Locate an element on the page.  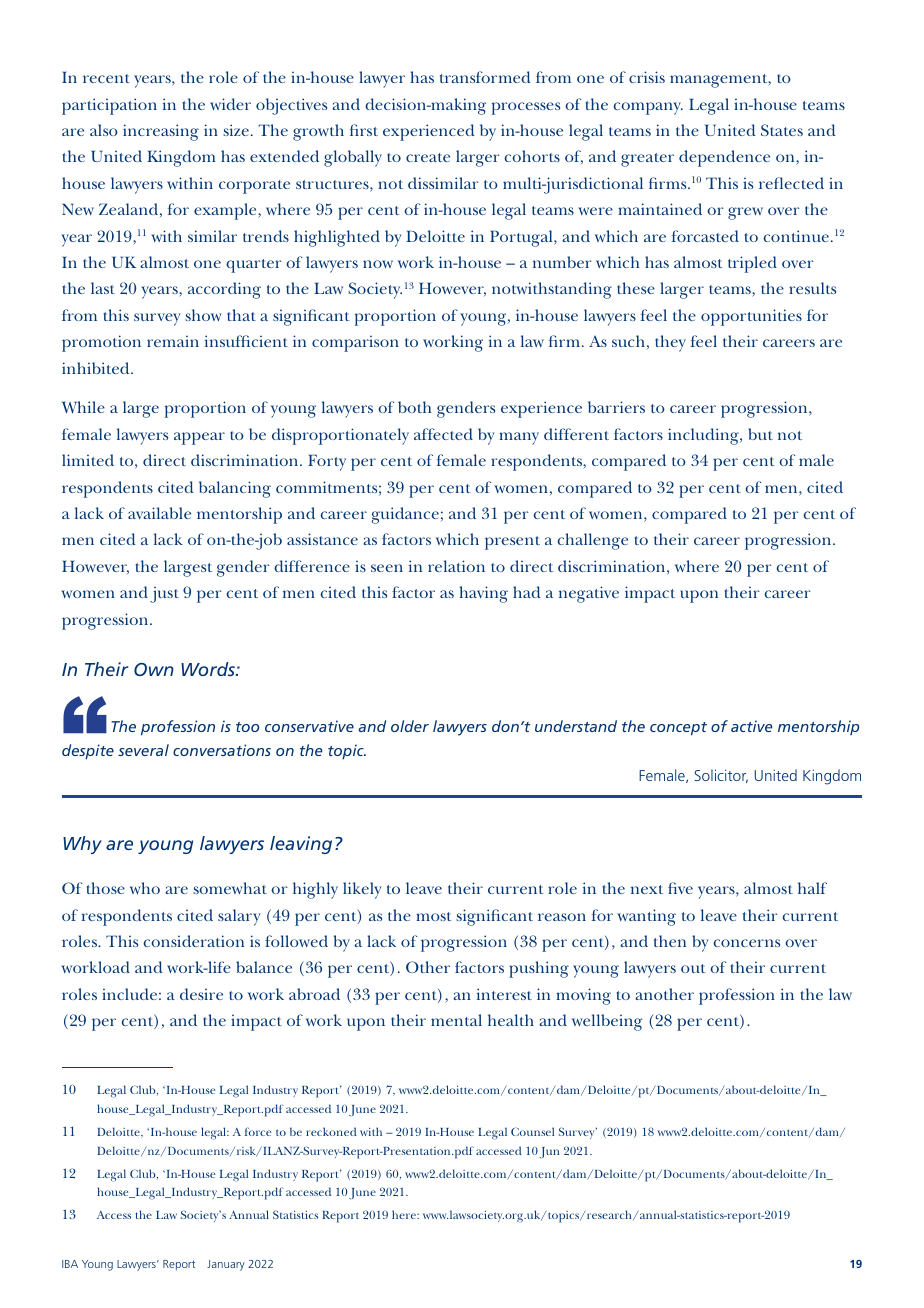
Counsel is located at coordinates (532, 1131).
